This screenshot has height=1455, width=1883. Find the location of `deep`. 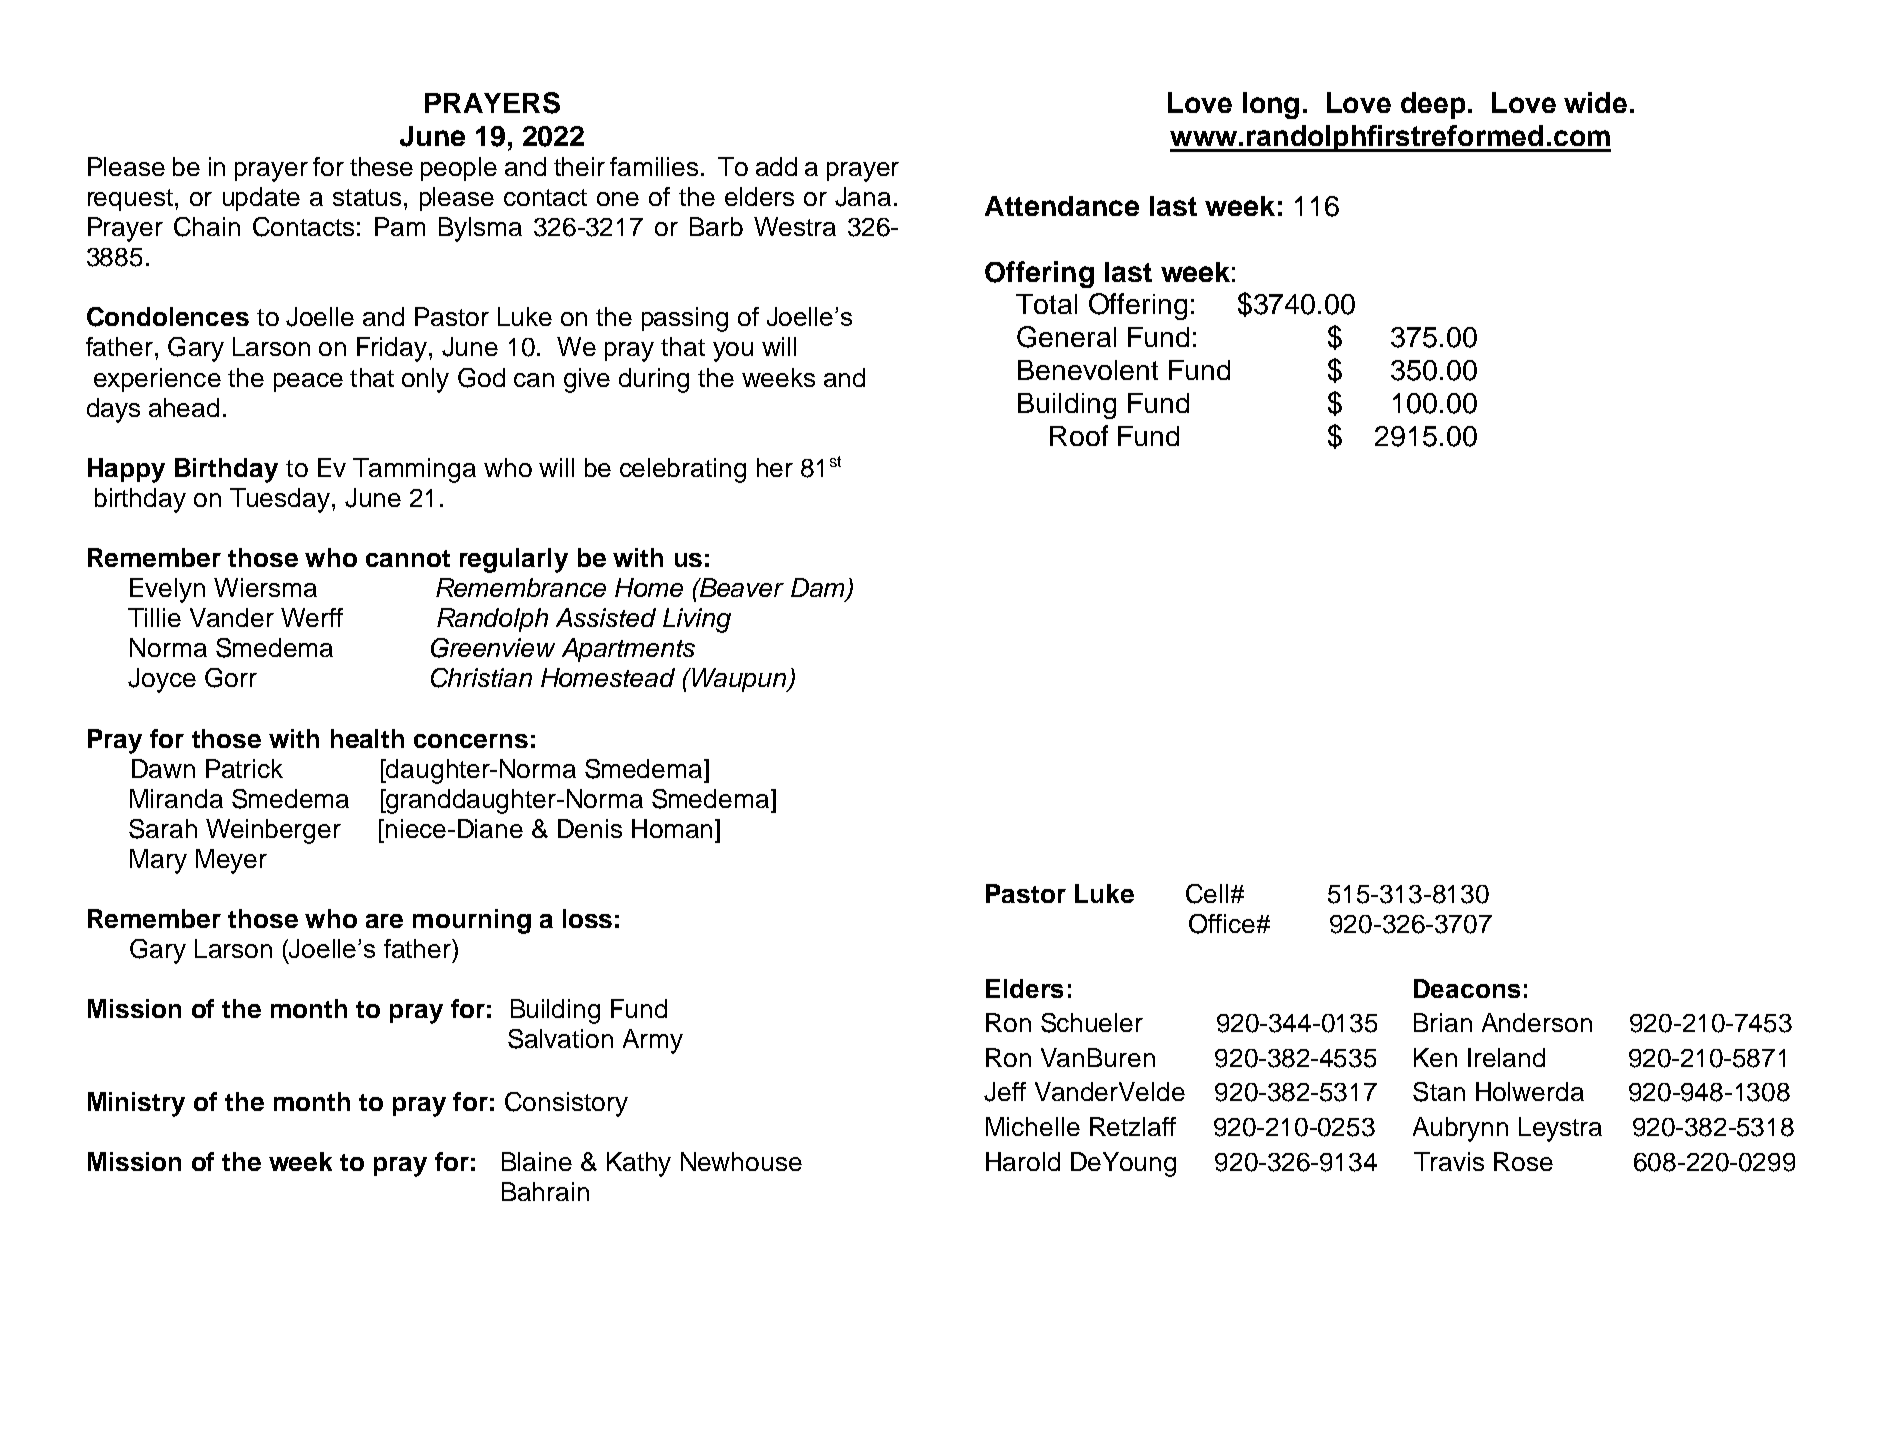

deep is located at coordinates (1433, 105).
